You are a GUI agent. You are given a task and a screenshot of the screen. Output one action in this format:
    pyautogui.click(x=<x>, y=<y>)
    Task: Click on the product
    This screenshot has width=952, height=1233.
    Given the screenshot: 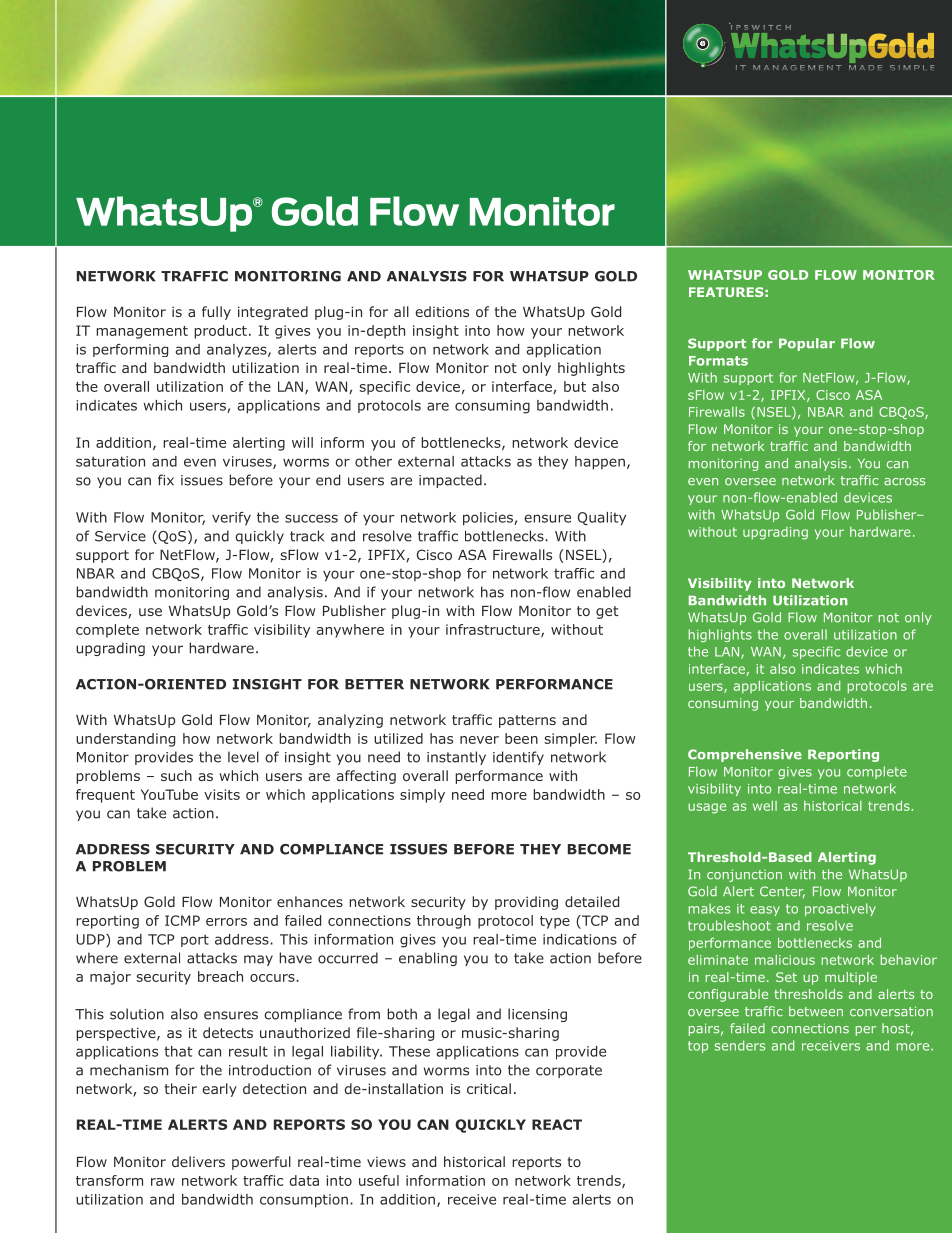 What is the action you would take?
    pyautogui.click(x=220, y=332)
